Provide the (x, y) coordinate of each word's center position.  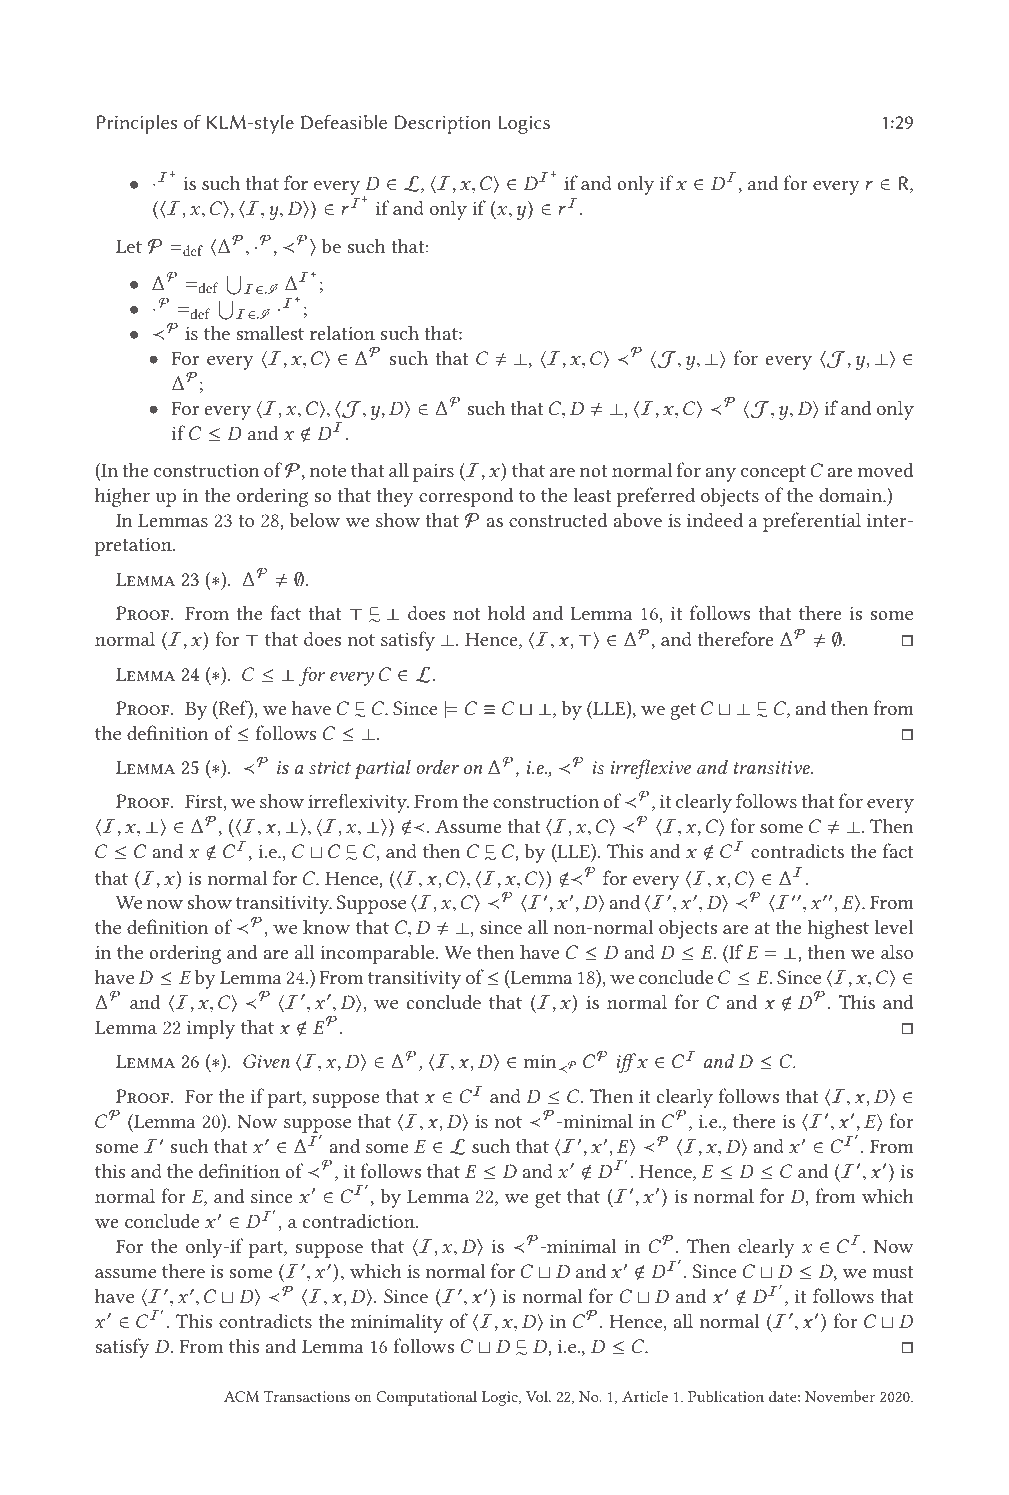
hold (506, 612)
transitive (773, 767)
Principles (136, 124)
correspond (466, 497)
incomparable (377, 954)
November (840, 1396)
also (897, 951)
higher (122, 497)
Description (442, 124)
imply (211, 1029)
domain (852, 495)
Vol (538, 1396)
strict (330, 767)
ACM (241, 1396)
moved (886, 469)
